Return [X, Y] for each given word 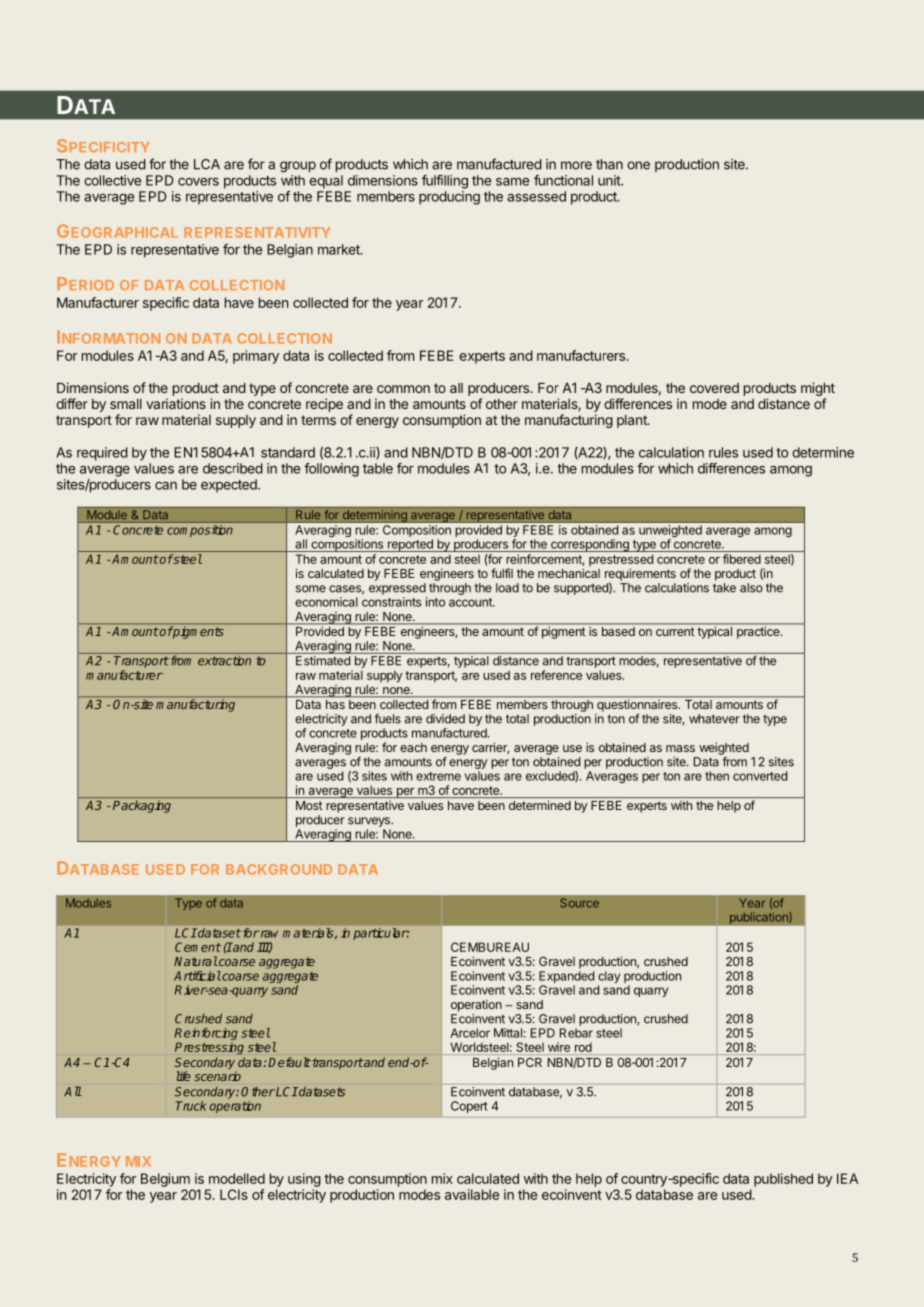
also [751, 588]
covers [198, 182]
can [166, 486]
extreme [438, 776]
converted [760, 776]
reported [410, 545]
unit [610, 180]
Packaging [142, 806]
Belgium [165, 1180]
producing [449, 198]
